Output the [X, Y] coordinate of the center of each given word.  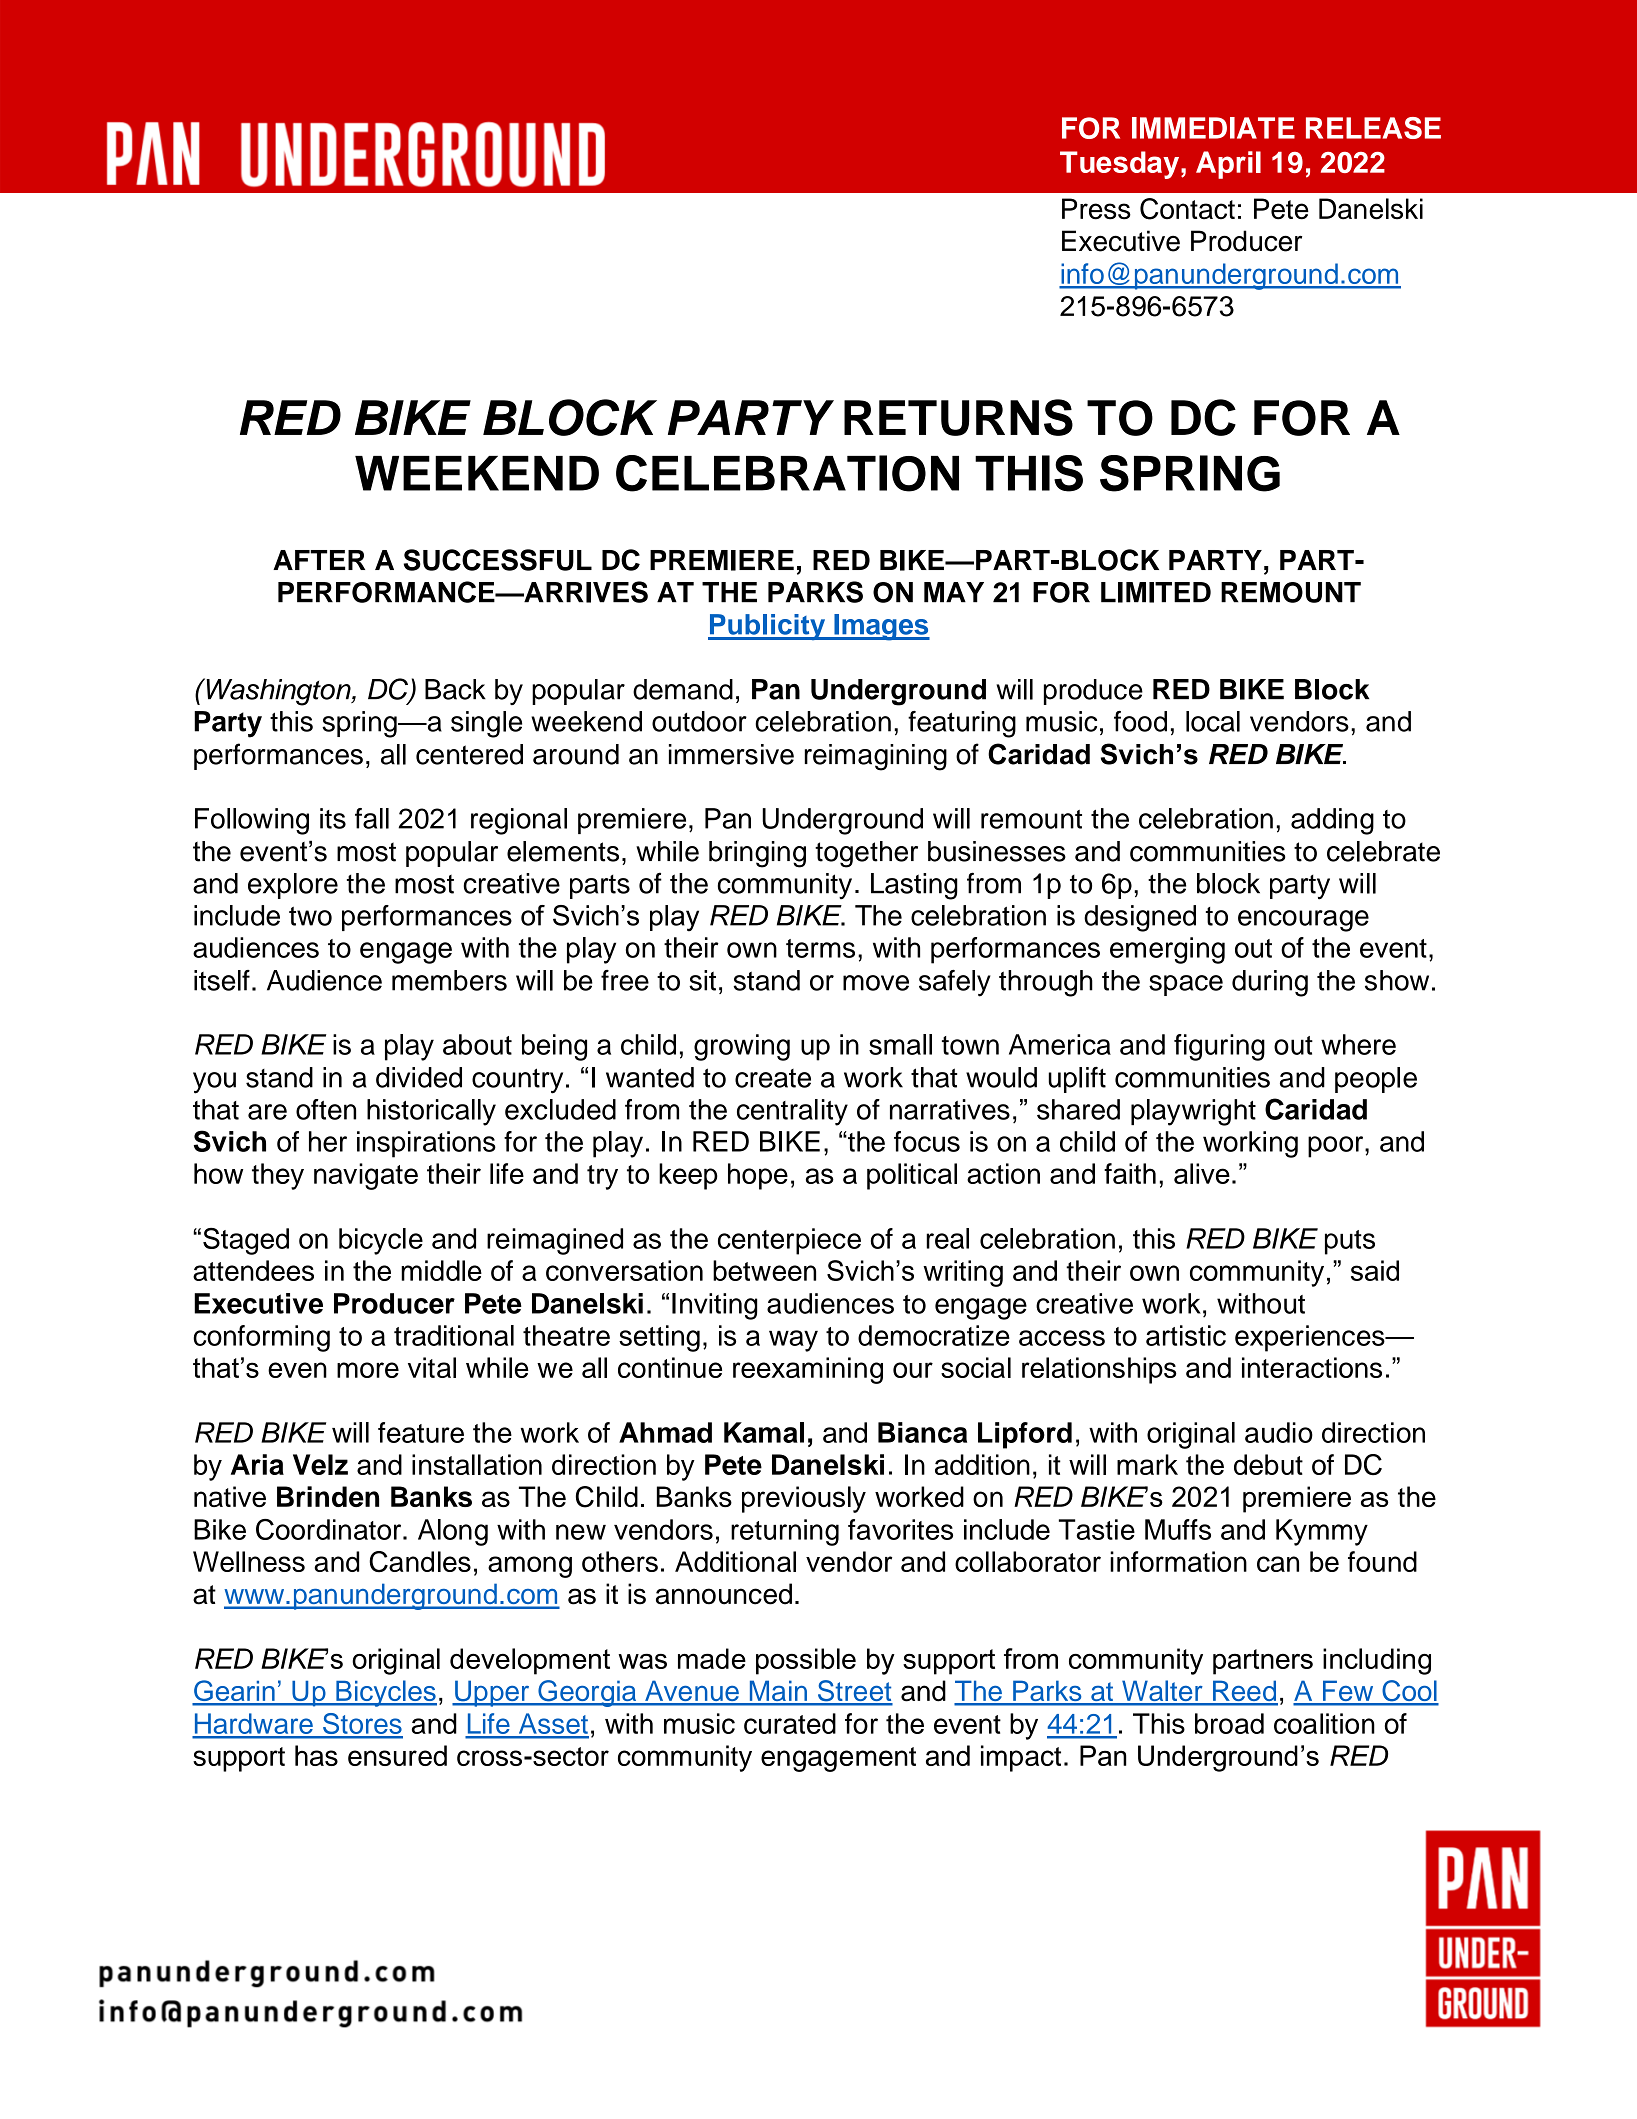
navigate [366, 1176]
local [1213, 721]
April [1228, 165]
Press [1096, 209]
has [316, 1755]
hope [758, 1176]
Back [455, 689]
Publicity [768, 627]
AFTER [319, 560]
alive [1202, 1173]
